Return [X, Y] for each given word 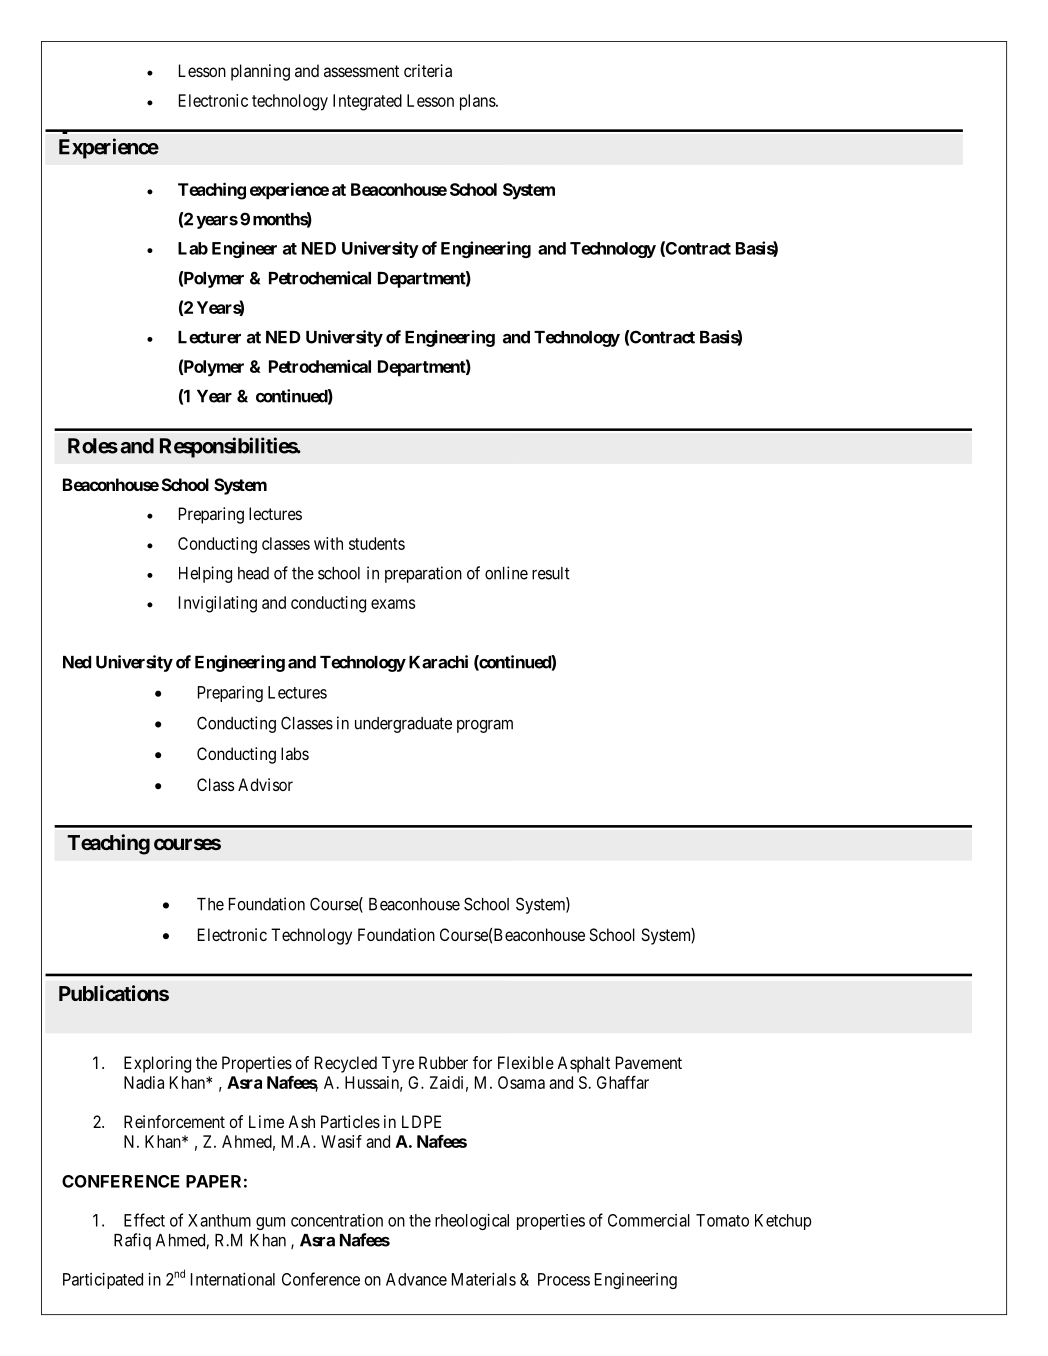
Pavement [649, 1062]
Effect [144, 1220]
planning [260, 72]
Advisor [265, 784]
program [485, 726]
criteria [428, 70]
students [377, 543]
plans [478, 102]
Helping [205, 574]
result [551, 573]
